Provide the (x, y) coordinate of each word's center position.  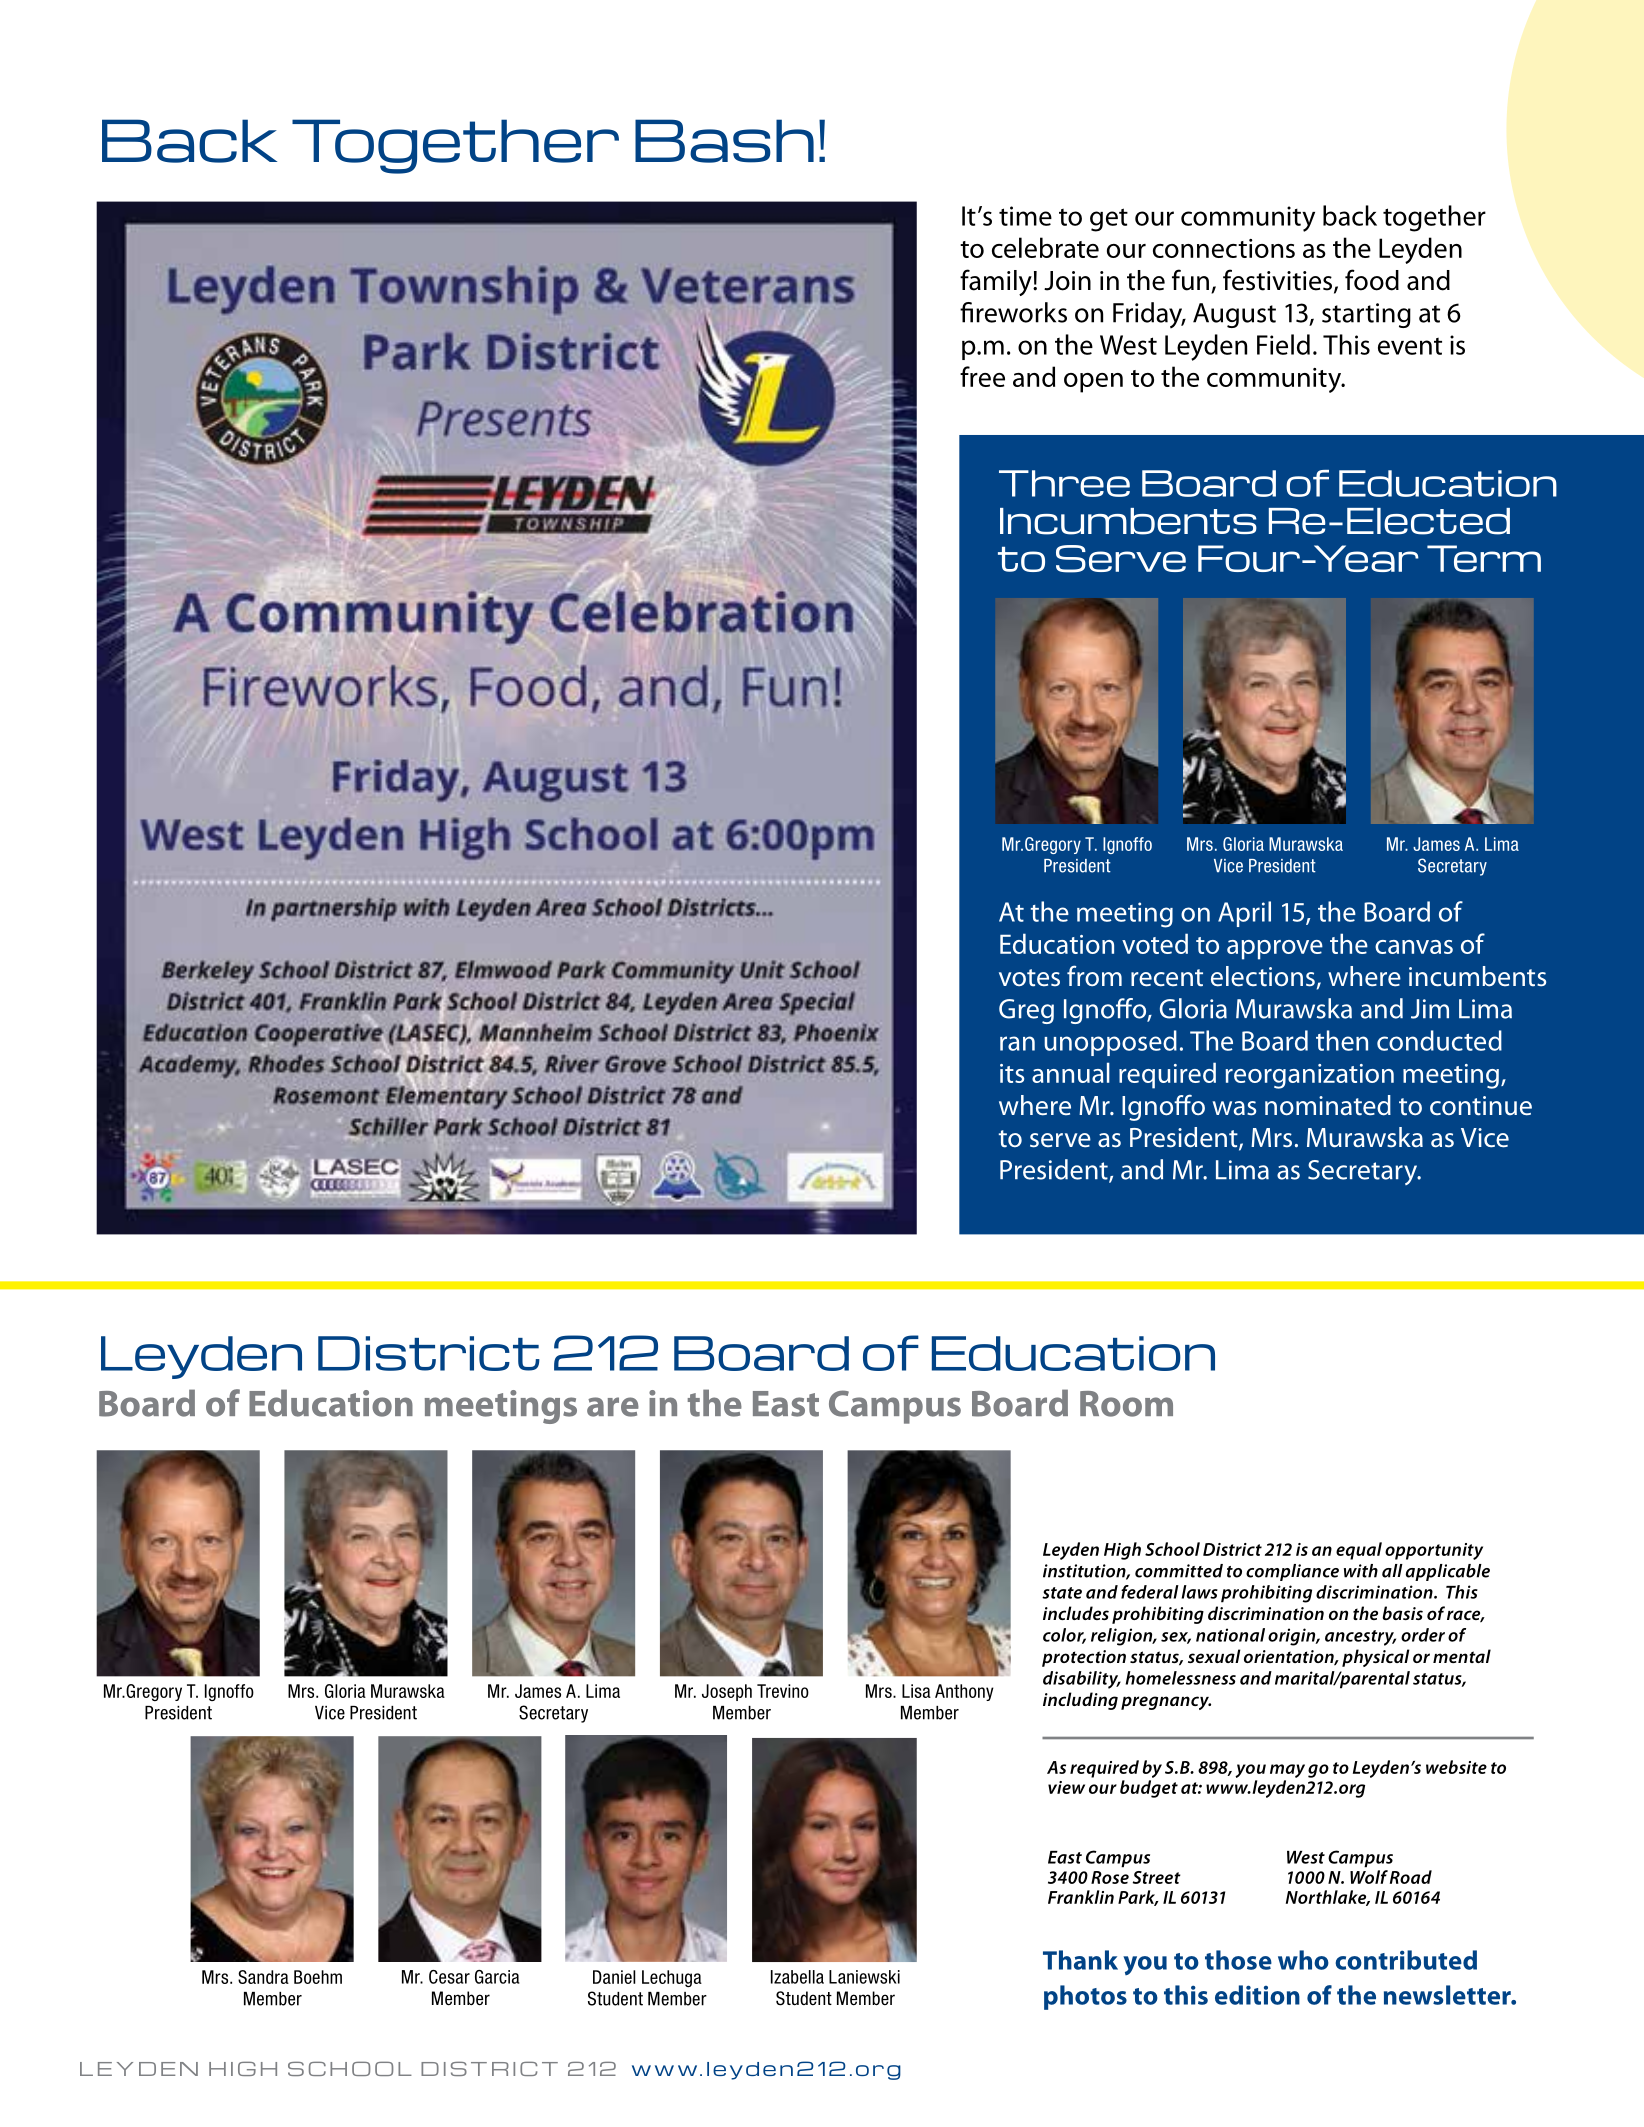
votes (1029, 978)
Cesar (449, 1977)
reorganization (1310, 1076)
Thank (1080, 1960)
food (1372, 280)
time (1025, 216)
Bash (724, 141)
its (1012, 1073)
